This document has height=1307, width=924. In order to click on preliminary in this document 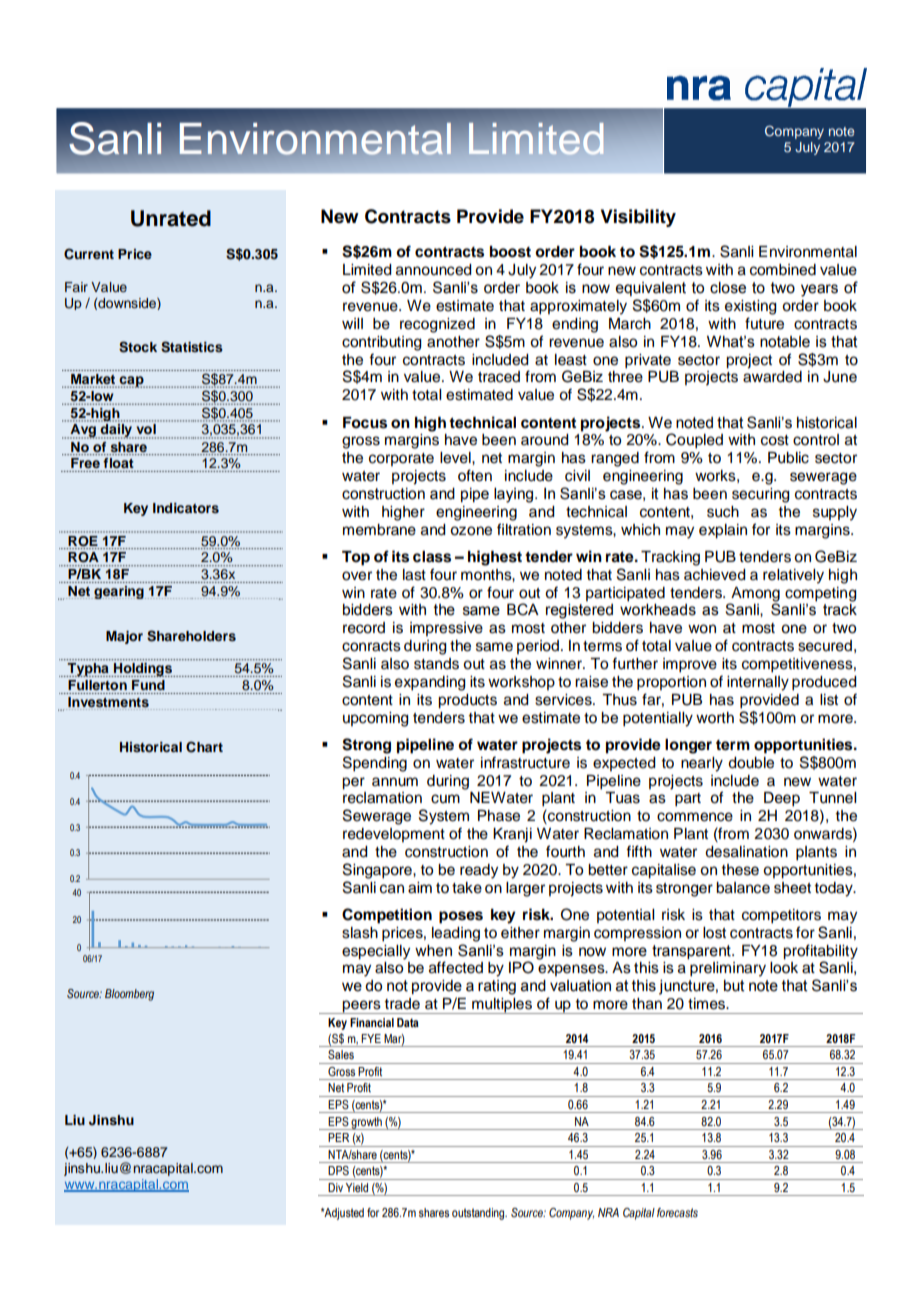, I will do `click(728, 969)`.
